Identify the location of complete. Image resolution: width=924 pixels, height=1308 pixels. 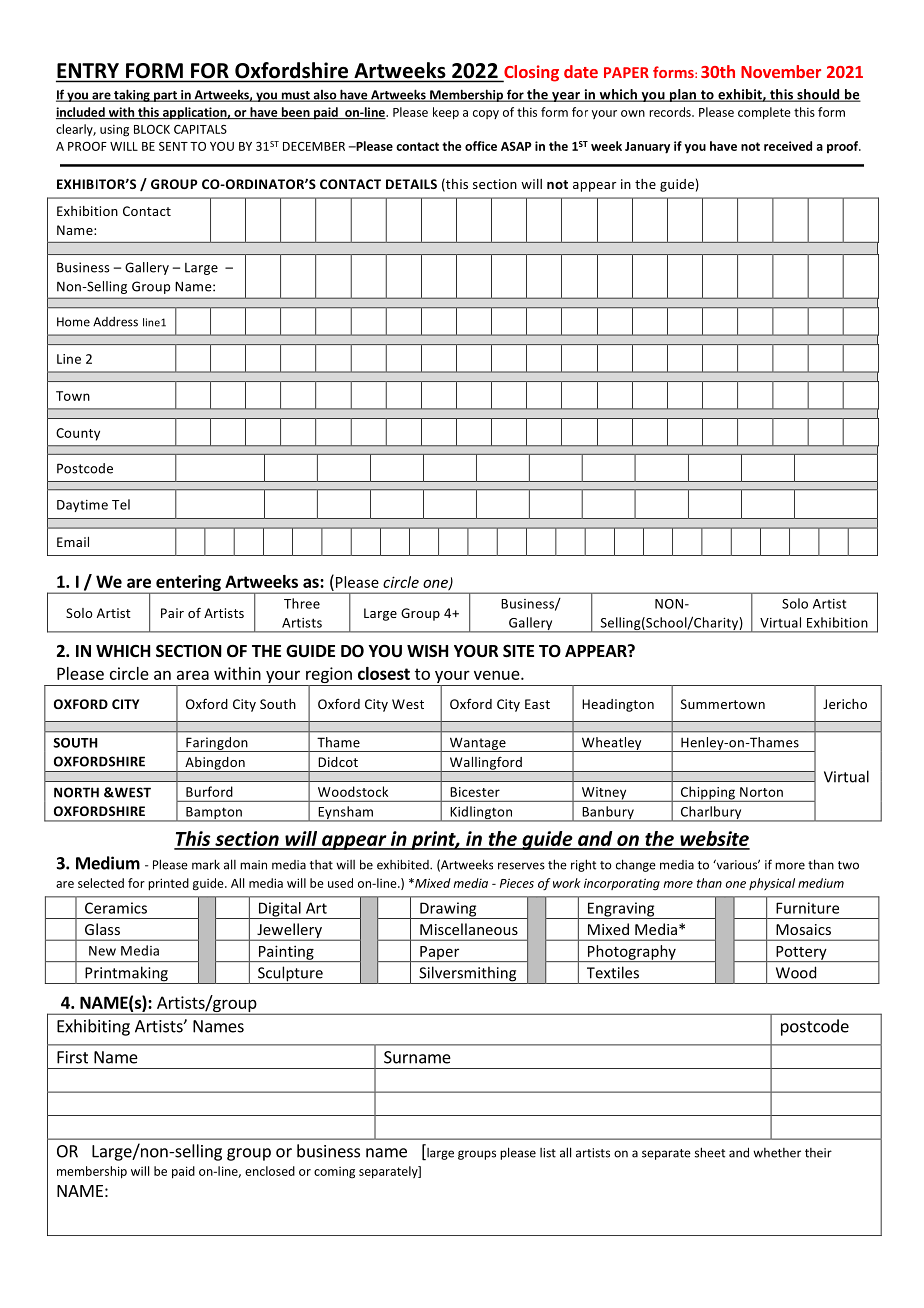
(764, 113).
